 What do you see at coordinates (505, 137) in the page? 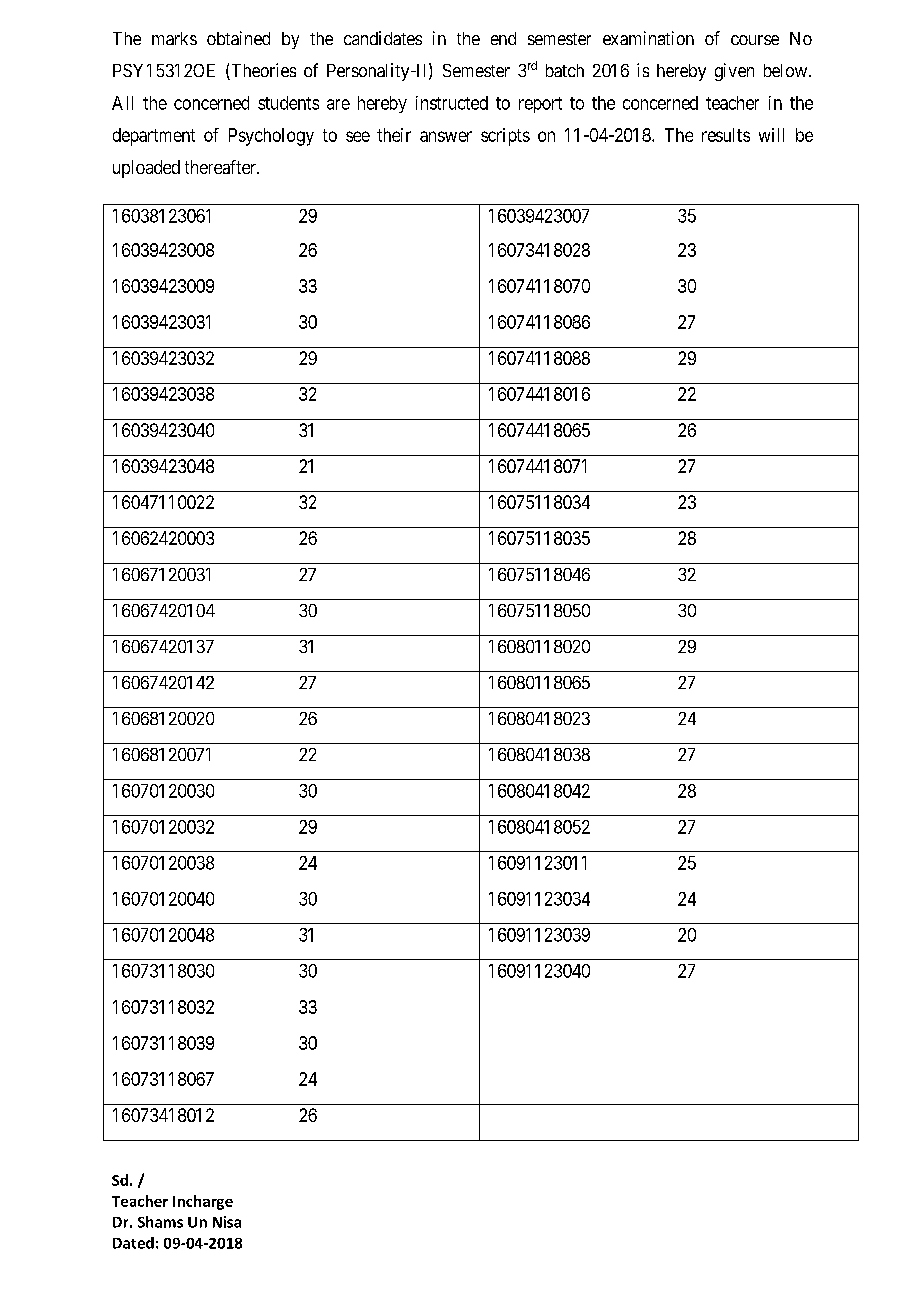
I see `scripts` at bounding box center [505, 137].
